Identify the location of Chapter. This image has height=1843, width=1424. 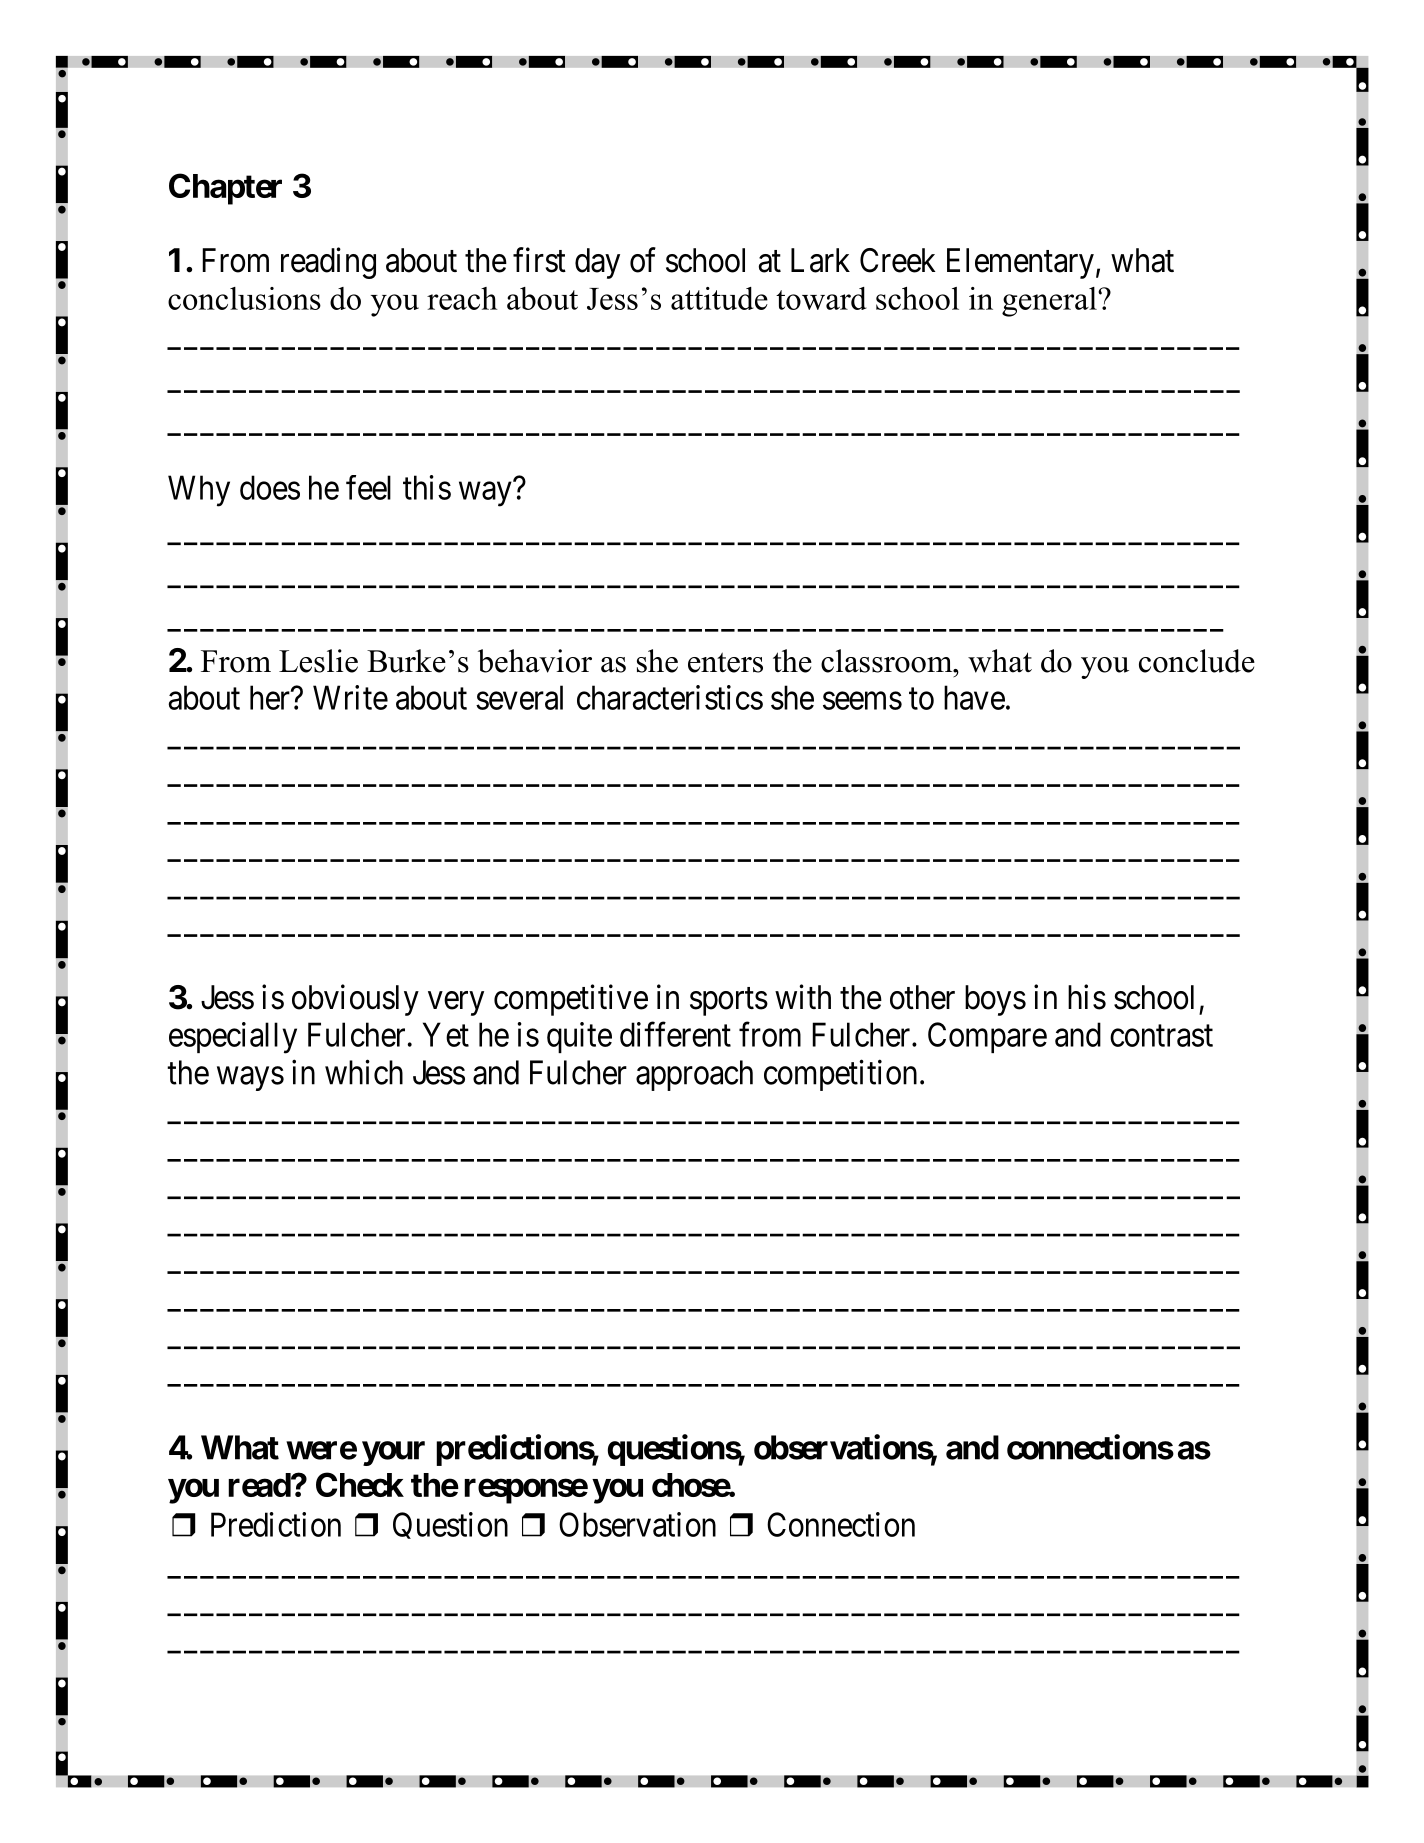
(225, 189).
